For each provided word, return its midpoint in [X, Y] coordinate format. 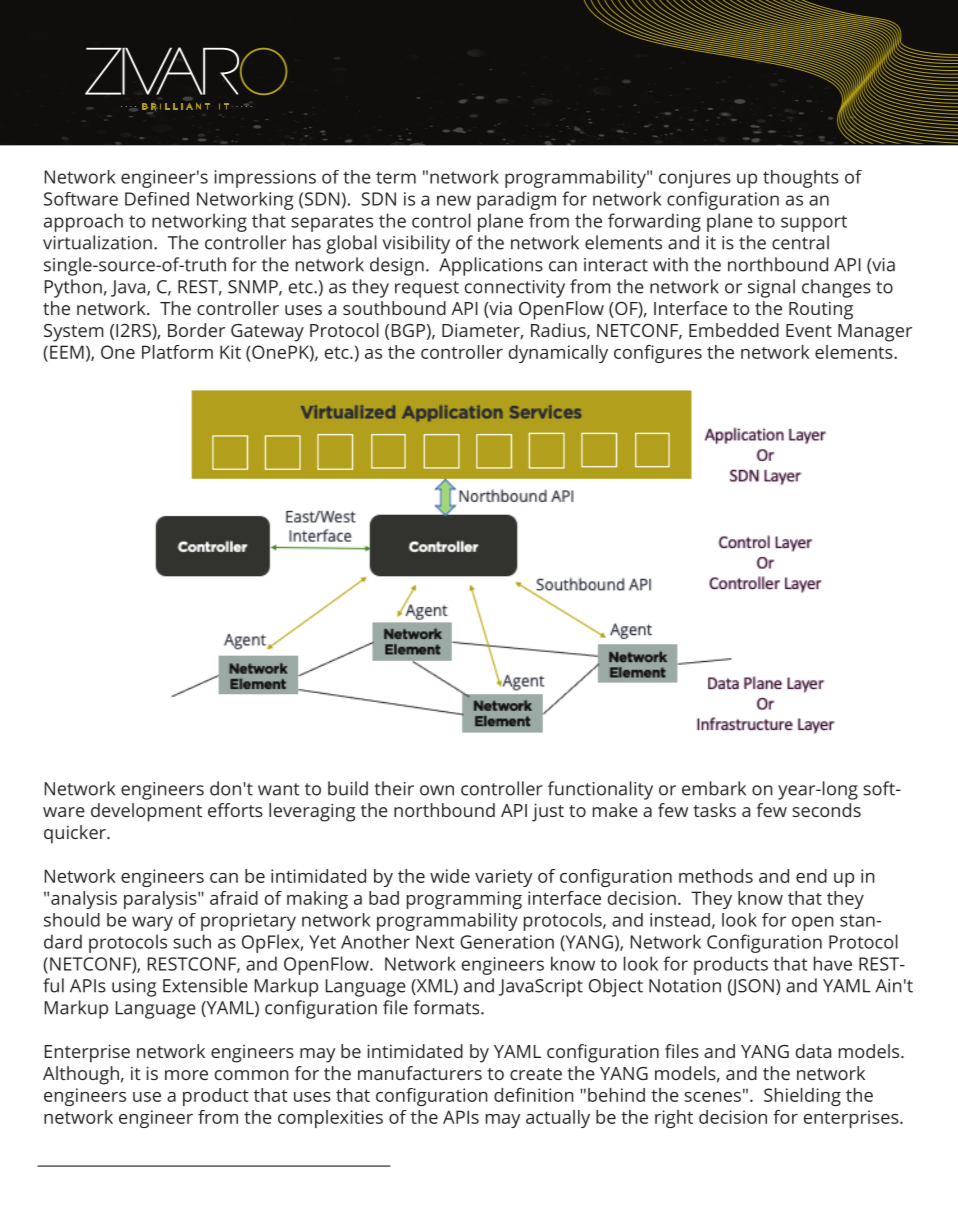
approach [83, 222]
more [186, 1075]
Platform [177, 352]
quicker [76, 834]
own [437, 790]
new [454, 200]
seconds [826, 810]
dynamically [558, 354]
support [814, 223]
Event [809, 330]
